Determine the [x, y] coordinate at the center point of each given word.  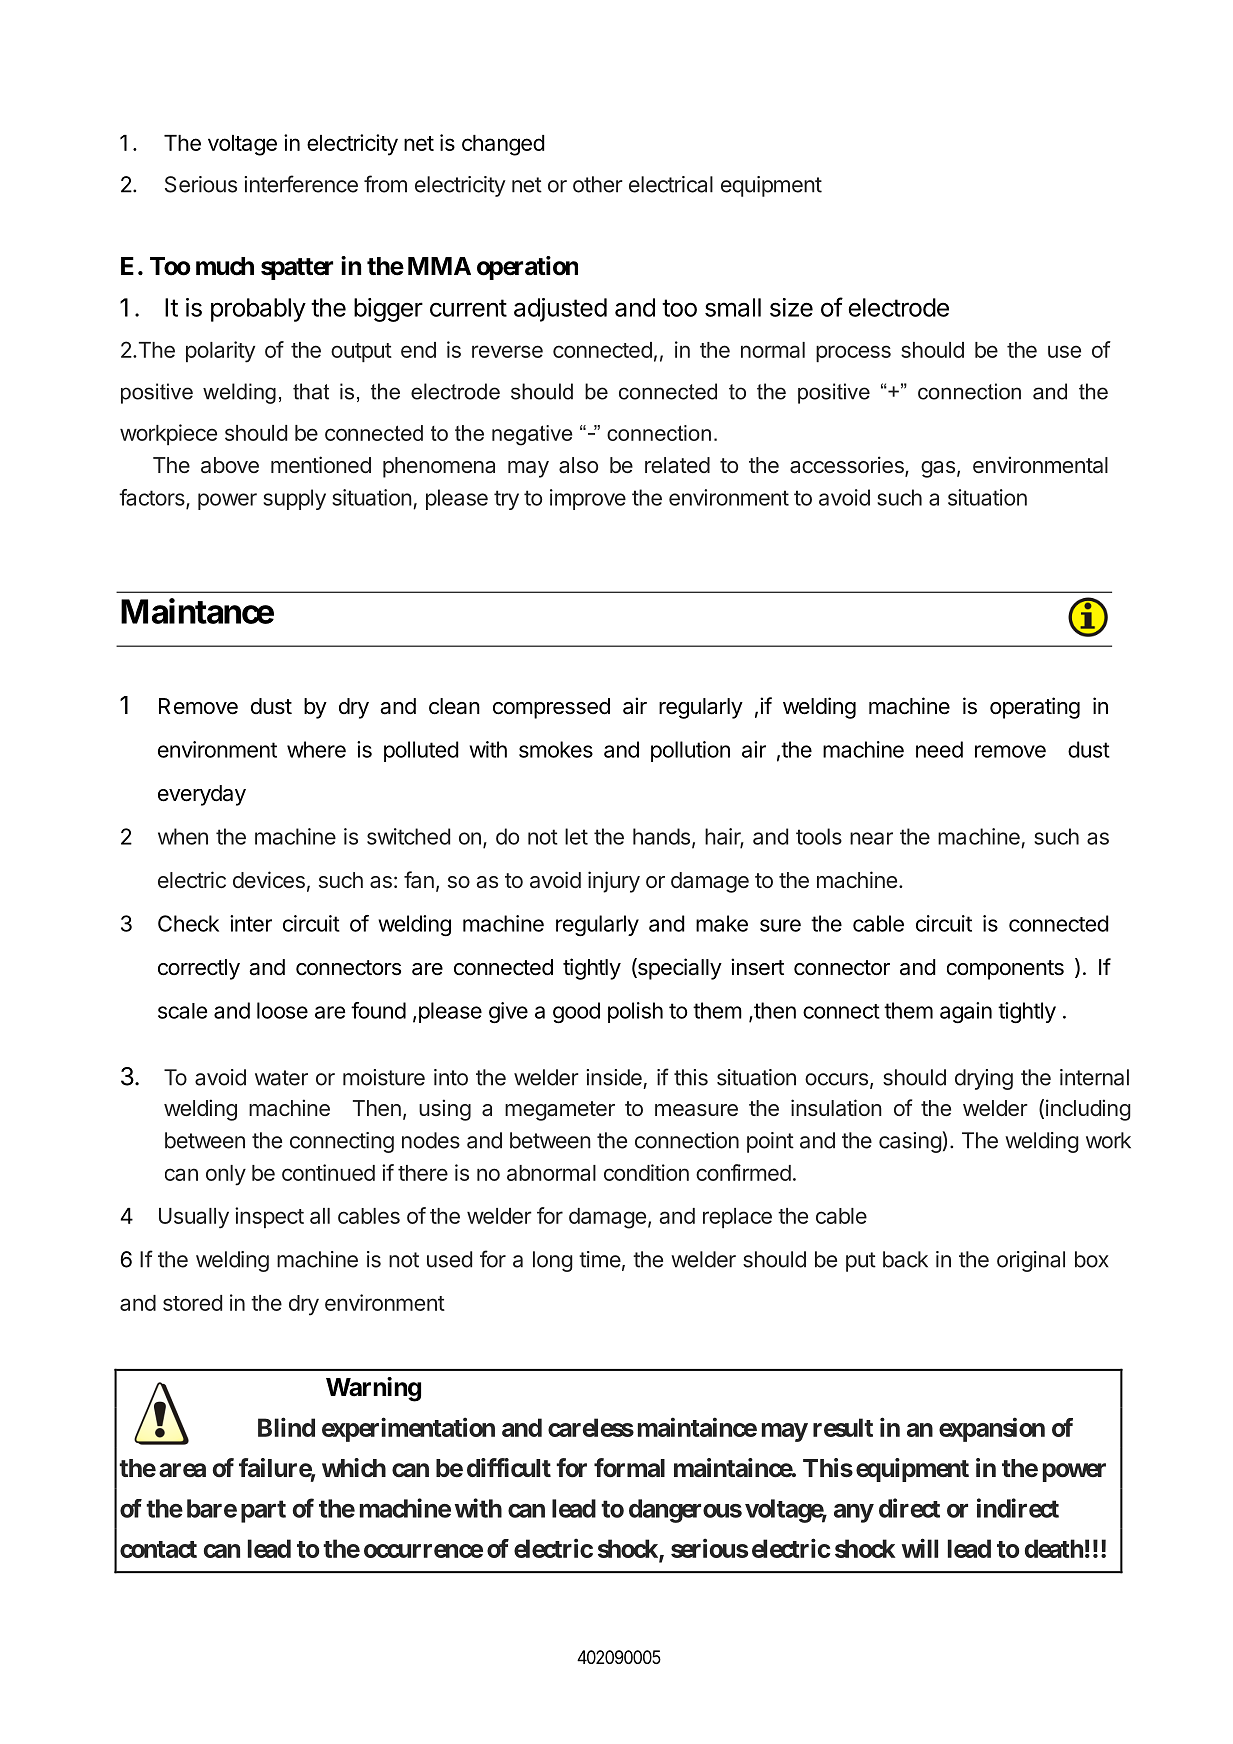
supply [294, 499]
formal [629, 1468]
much [225, 266]
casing [910, 1142]
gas [938, 469]
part [263, 1511]
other [598, 184]
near [871, 838]
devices [269, 879]
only [226, 1175]
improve [588, 499]
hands [661, 836]
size [791, 307]
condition [646, 1172]
